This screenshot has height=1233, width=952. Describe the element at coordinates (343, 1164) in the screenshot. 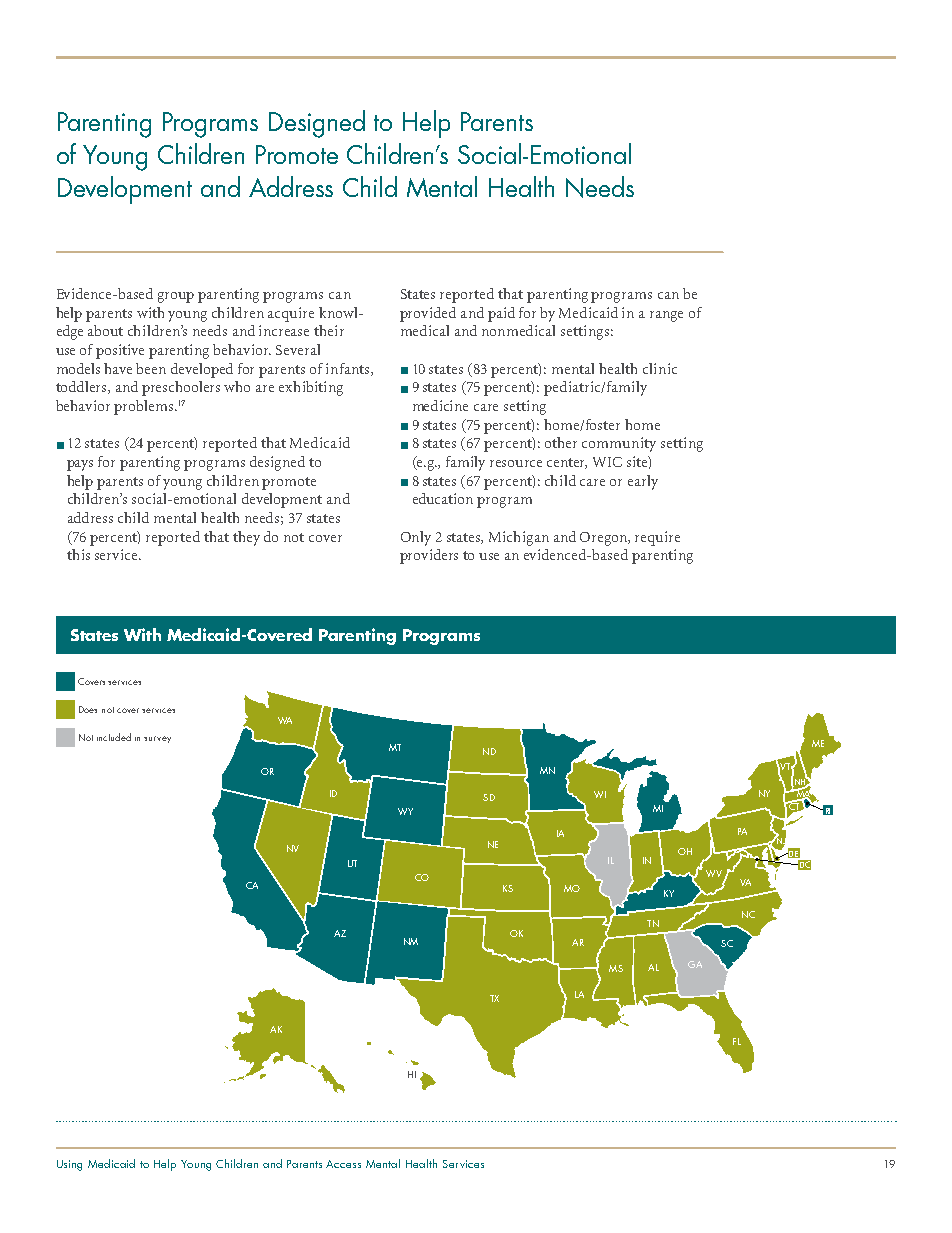

I see `Access` at that location.
